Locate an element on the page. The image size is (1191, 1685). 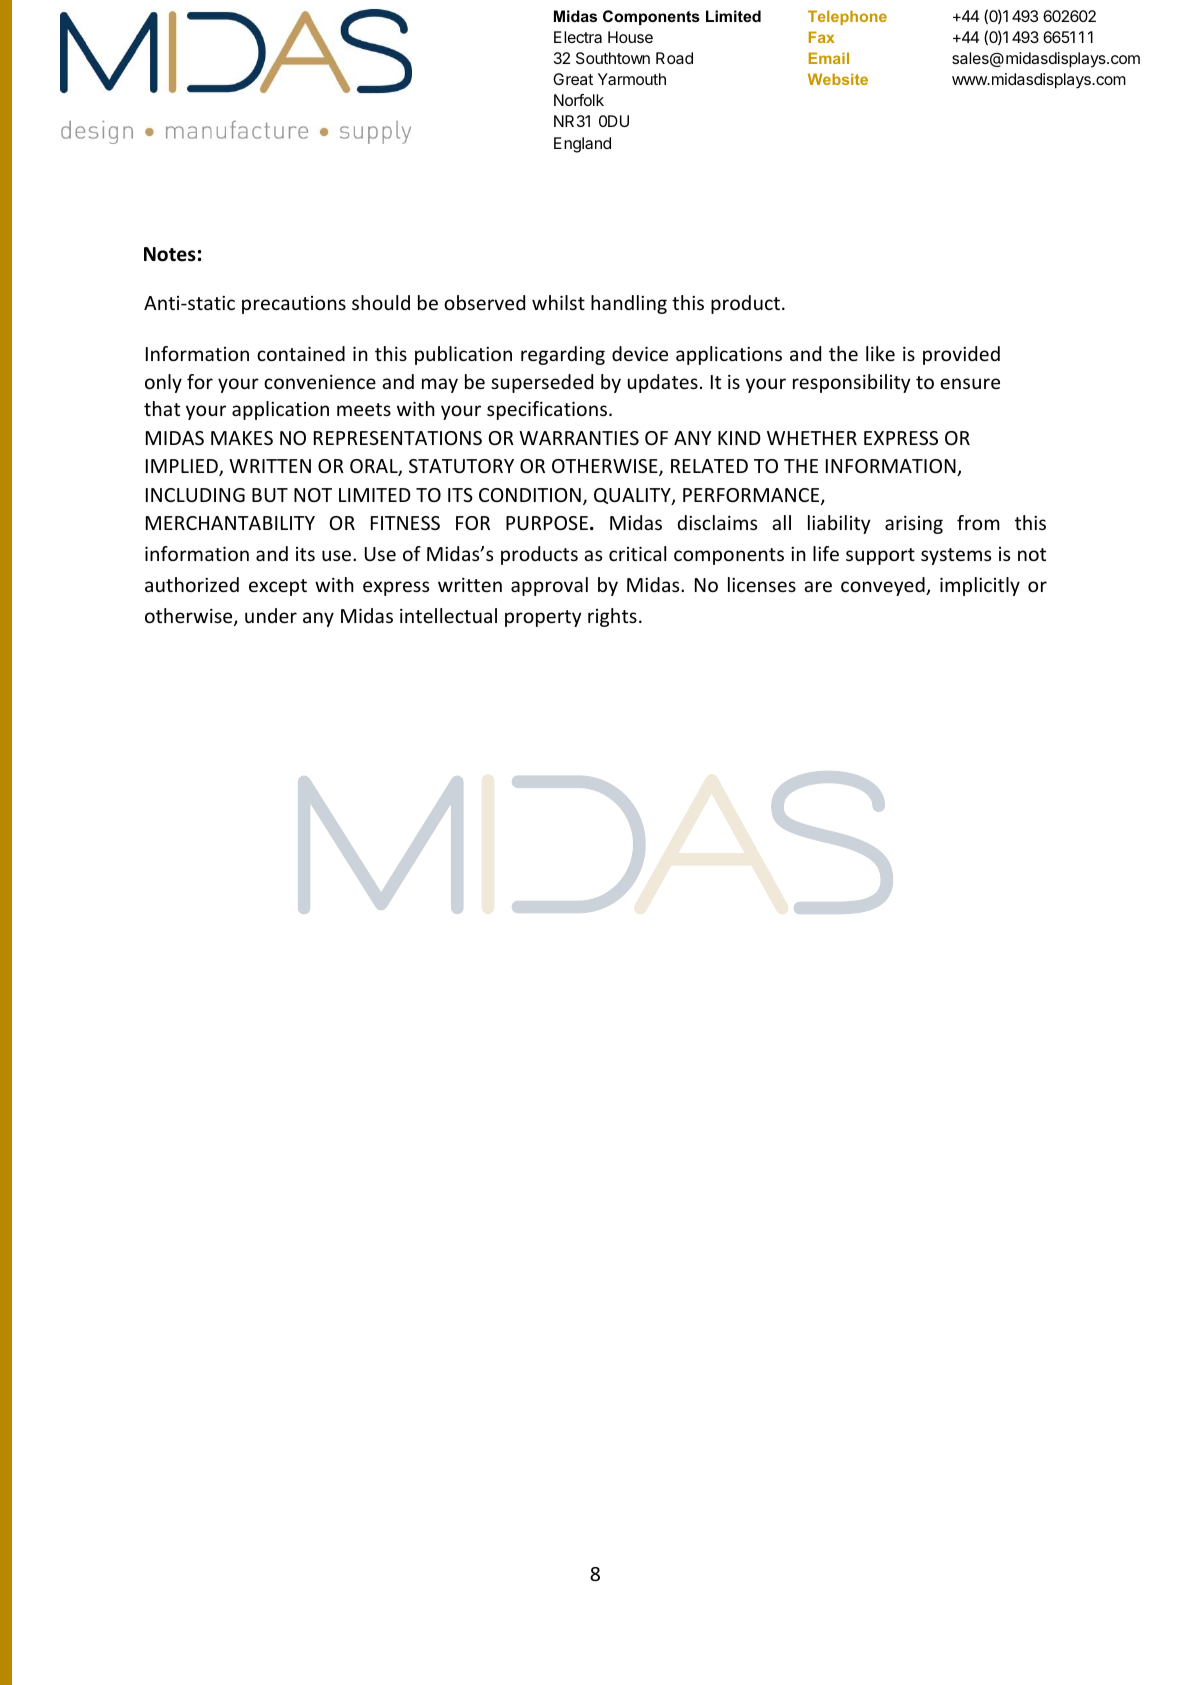
conveyed is located at coordinates (884, 586).
